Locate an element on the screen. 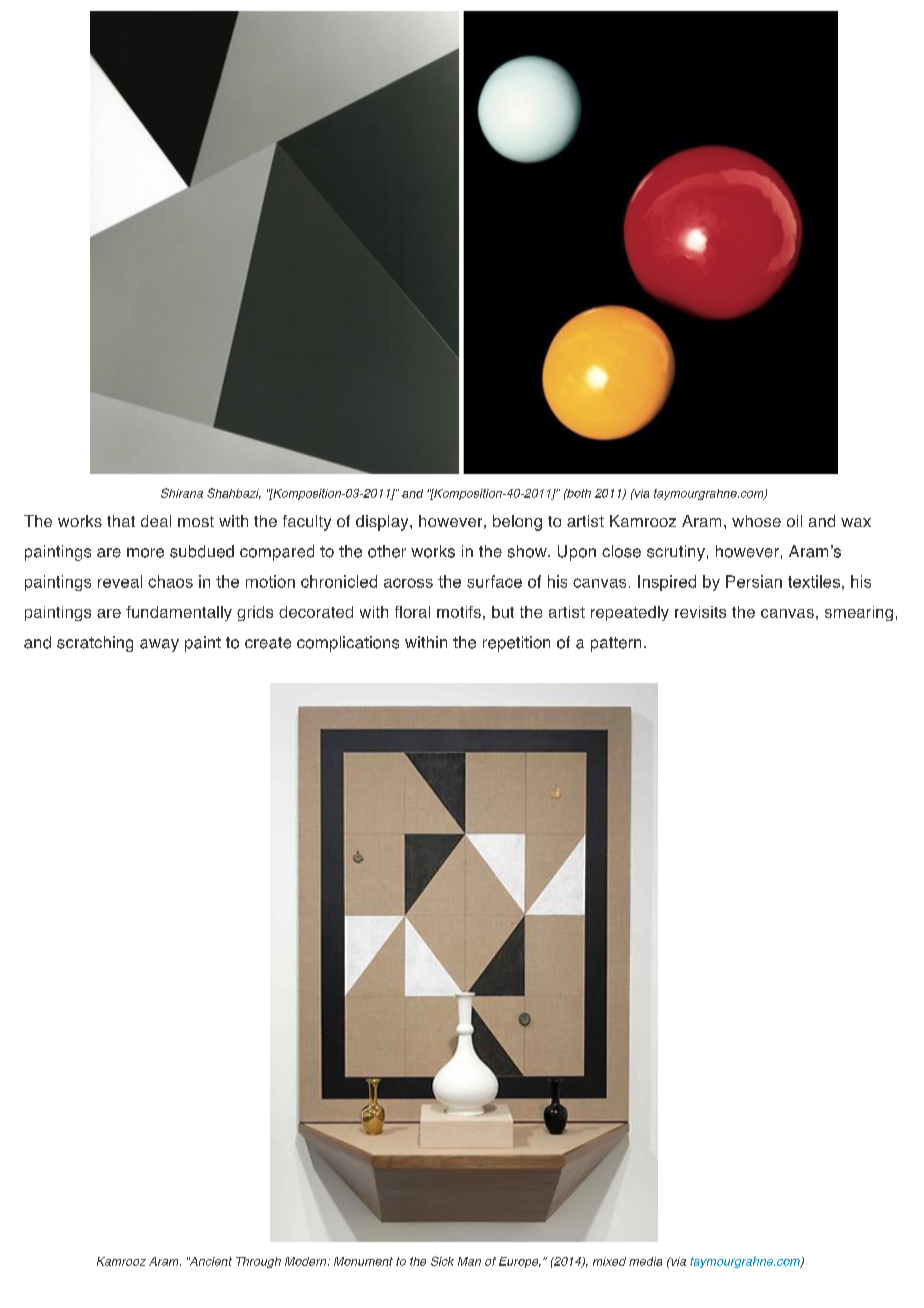  complications is located at coordinates (348, 644).
